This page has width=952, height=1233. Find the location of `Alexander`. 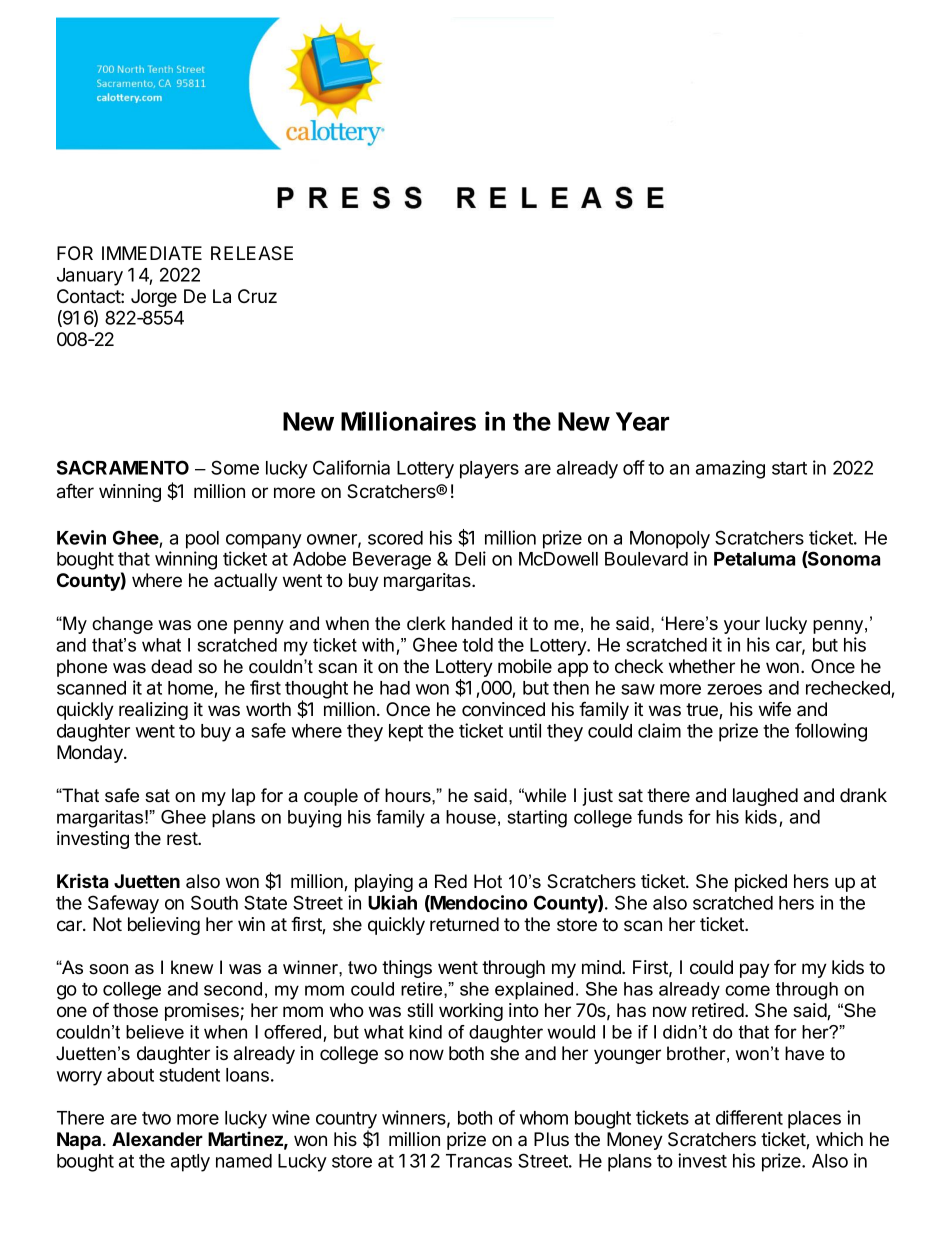

Alexander is located at coordinates (157, 1139).
